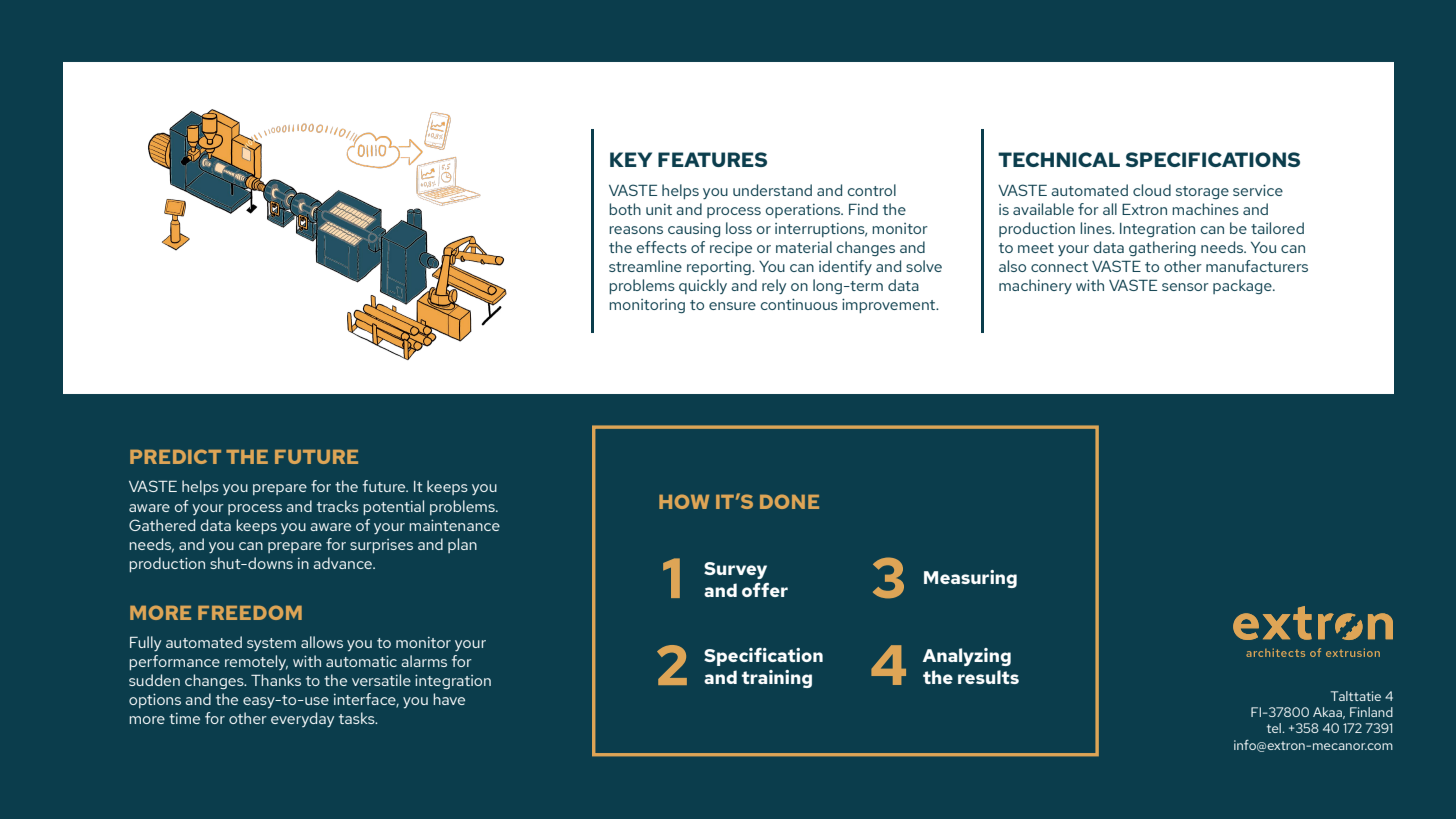 The width and height of the screenshot is (1456, 819). I want to click on understand, so click(772, 190).
